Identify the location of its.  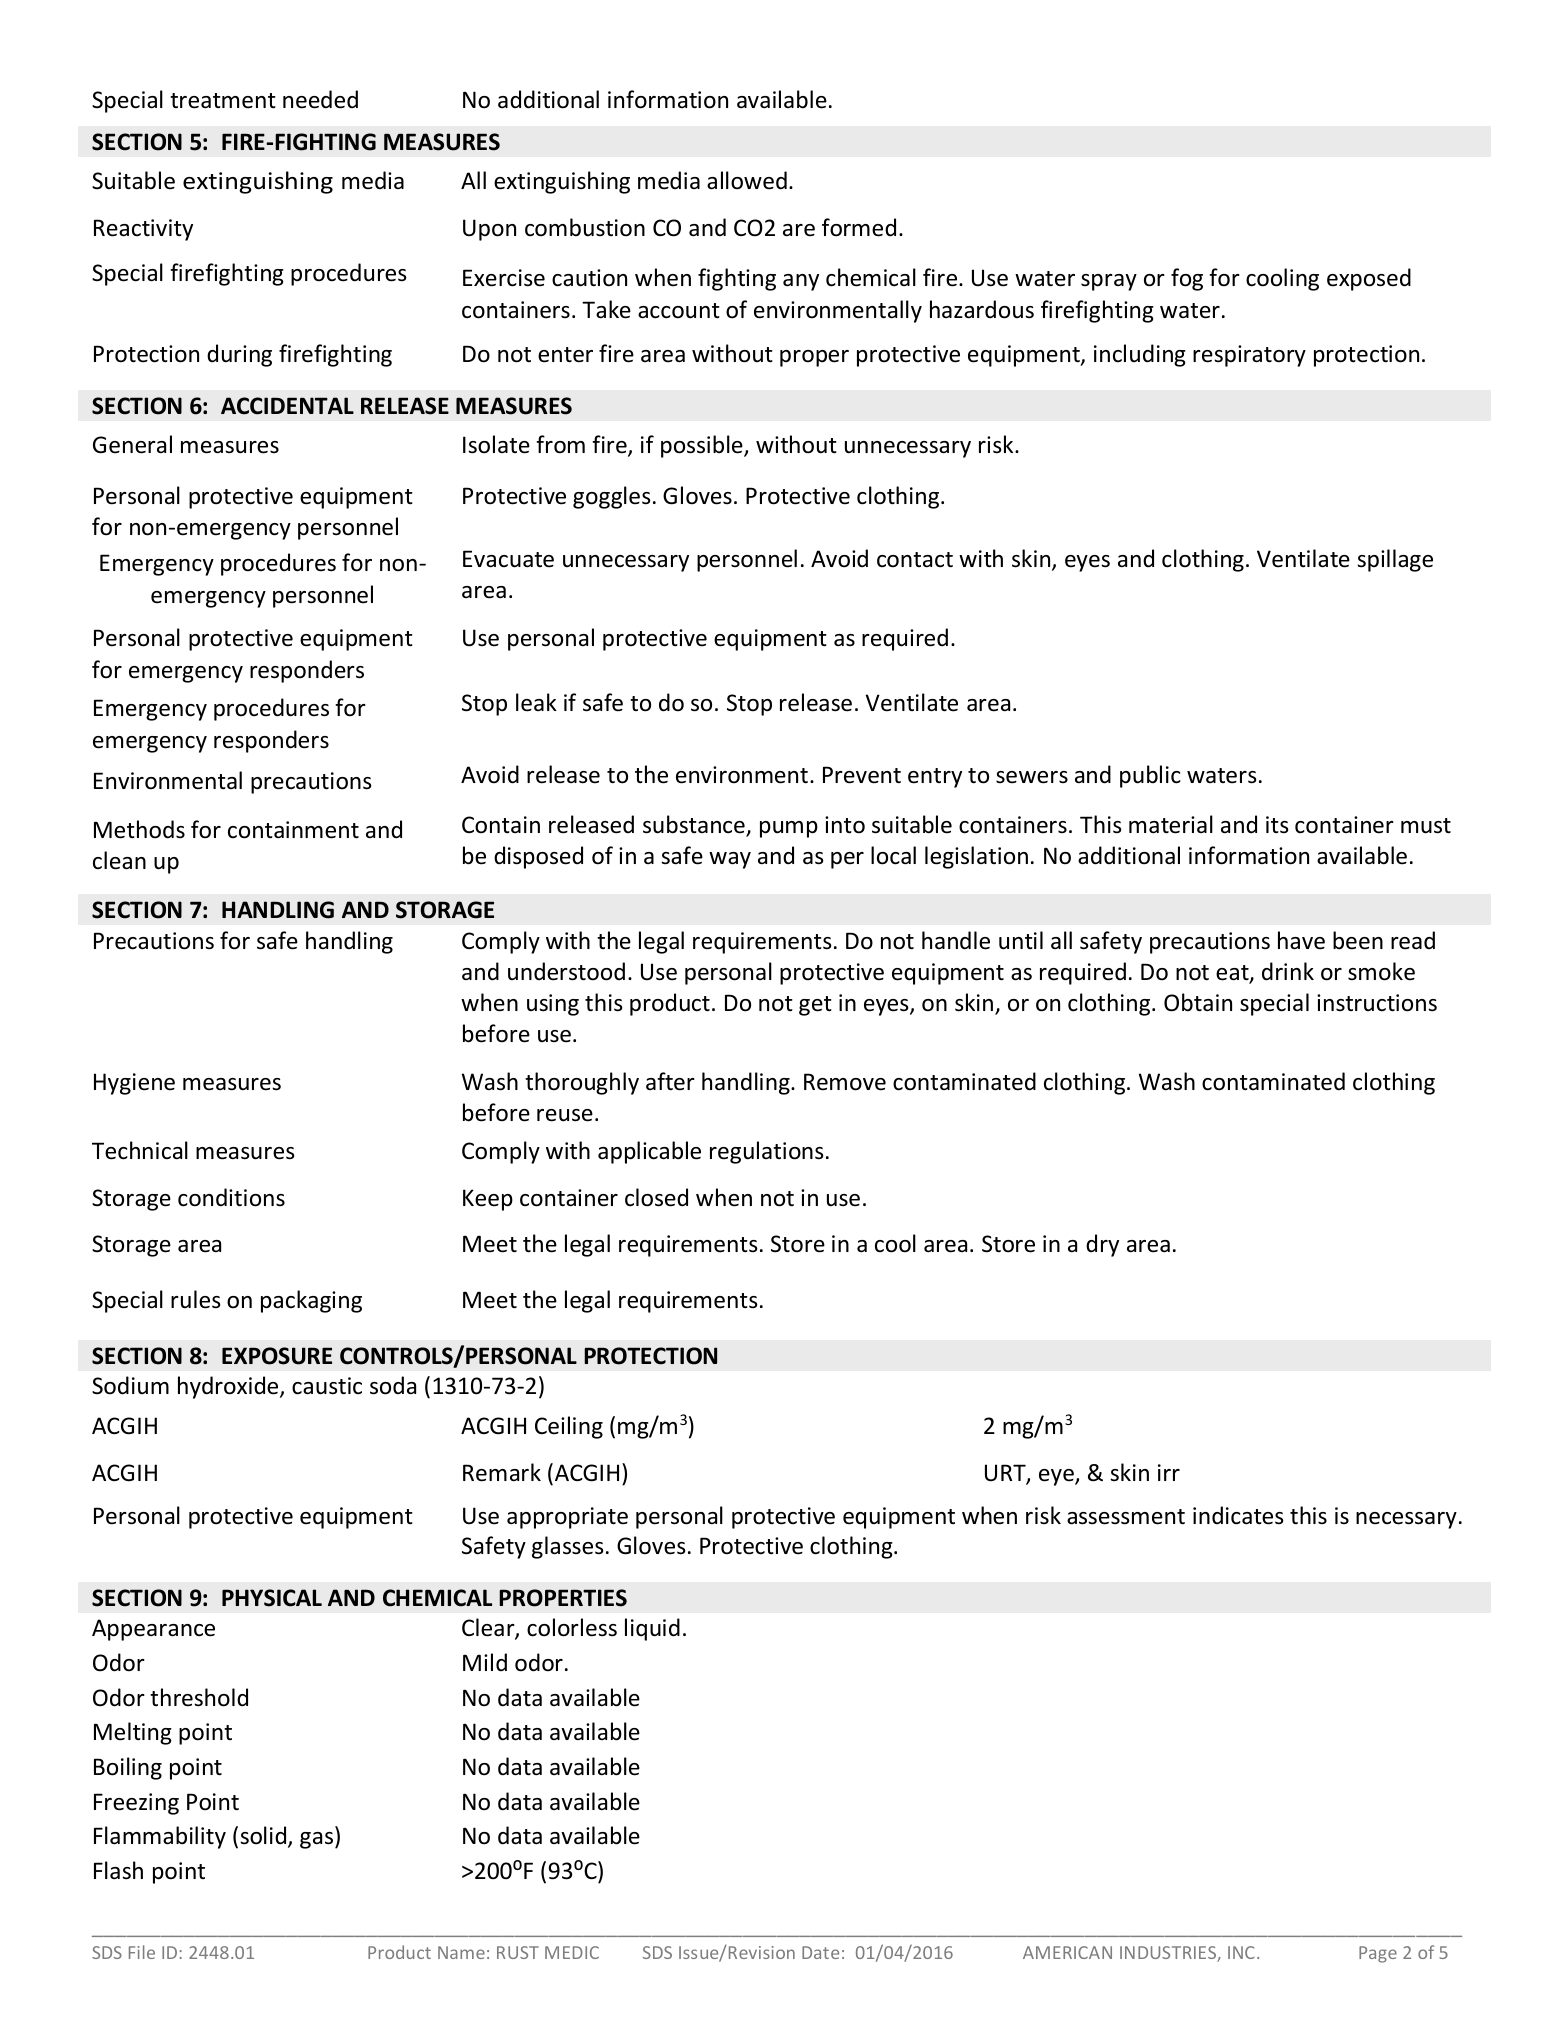
(1277, 825).
